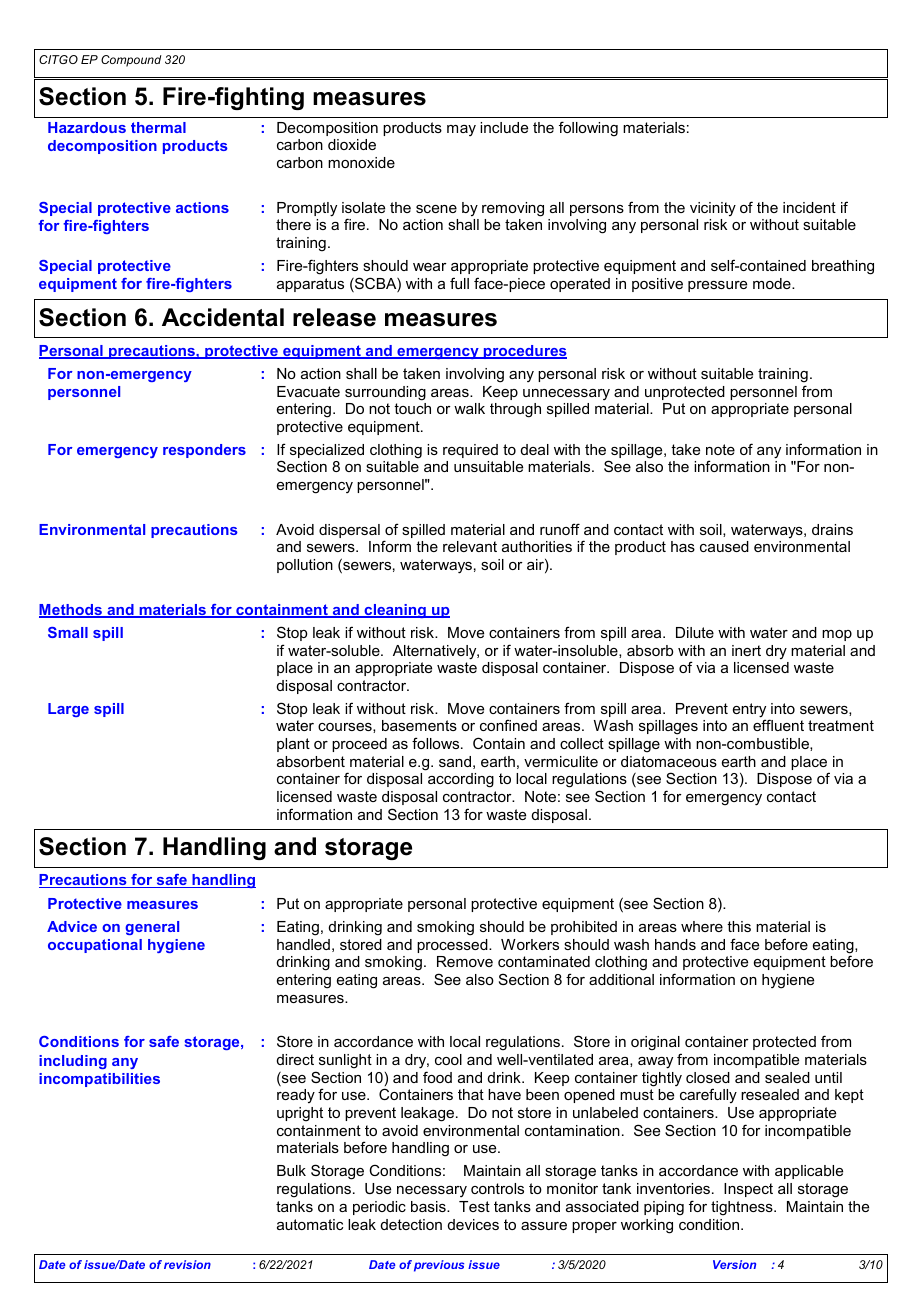  I want to click on vicinity, so click(713, 209).
